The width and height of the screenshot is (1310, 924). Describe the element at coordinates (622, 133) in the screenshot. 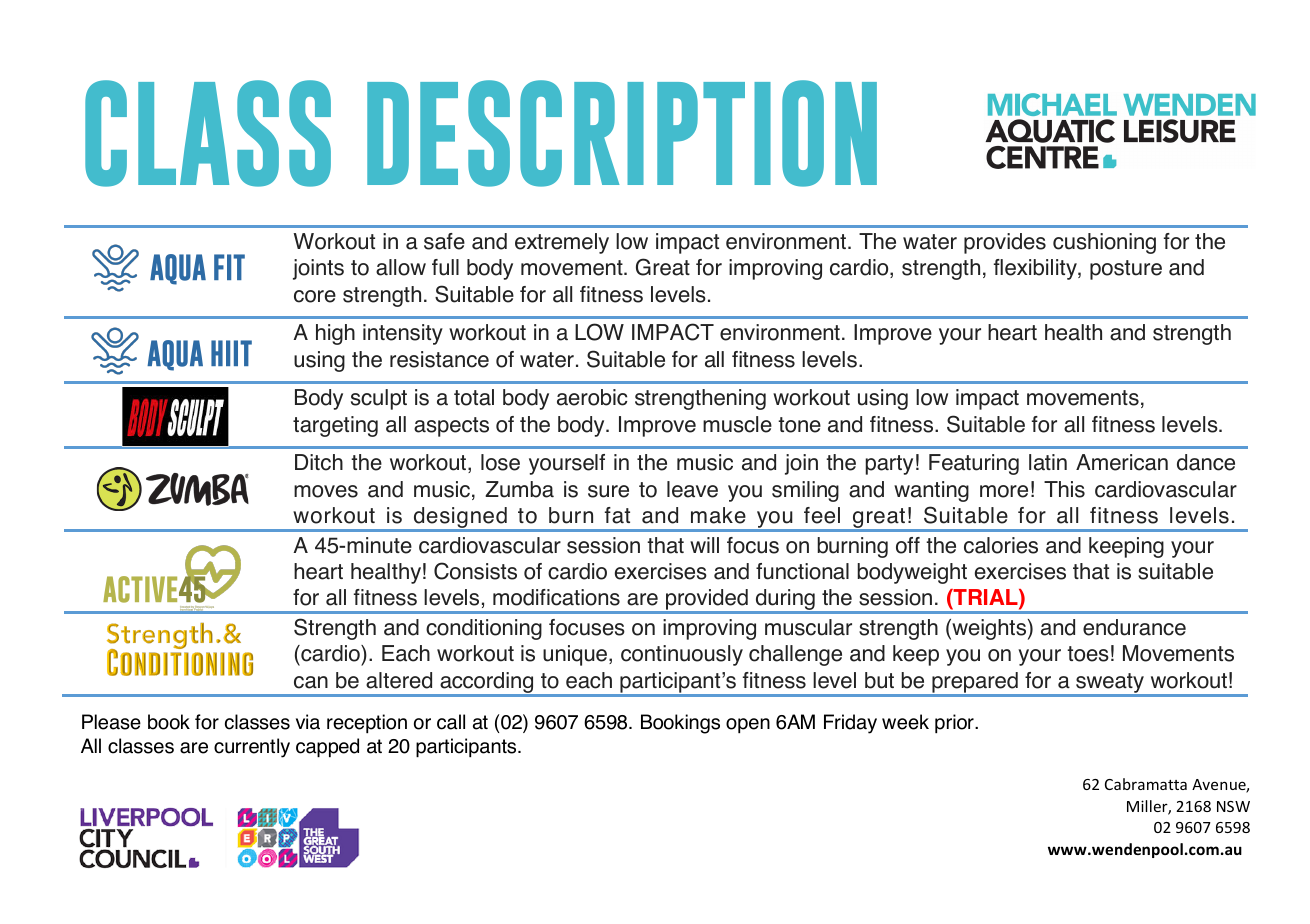

I see `DESCRIPTION` at that location.
